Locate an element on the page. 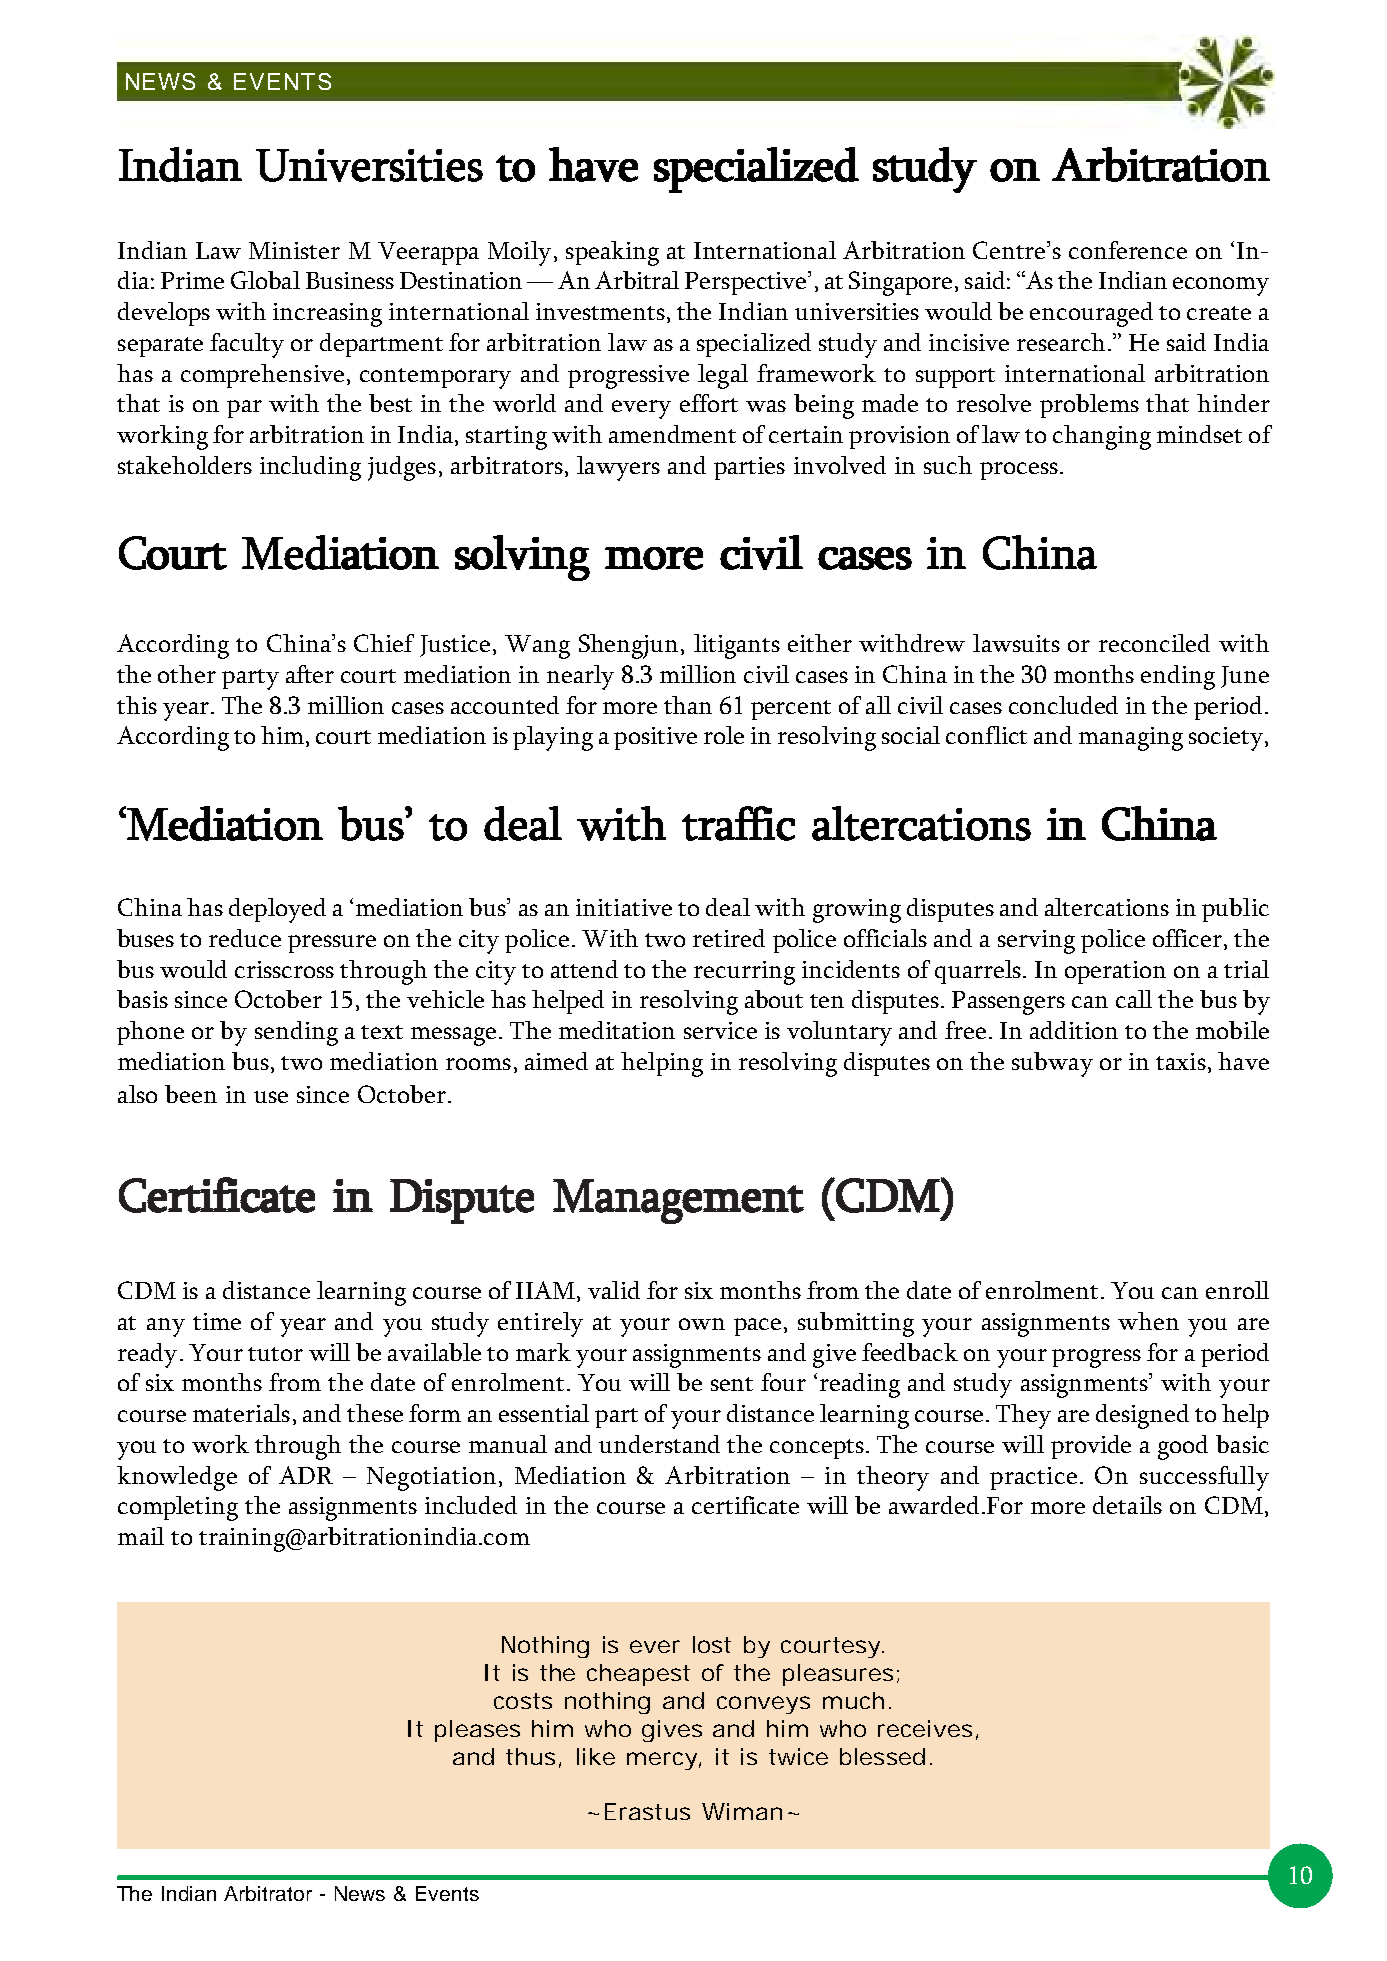 Image resolution: width=1387 pixels, height=1961 pixels. pleases is located at coordinates (477, 1731).
